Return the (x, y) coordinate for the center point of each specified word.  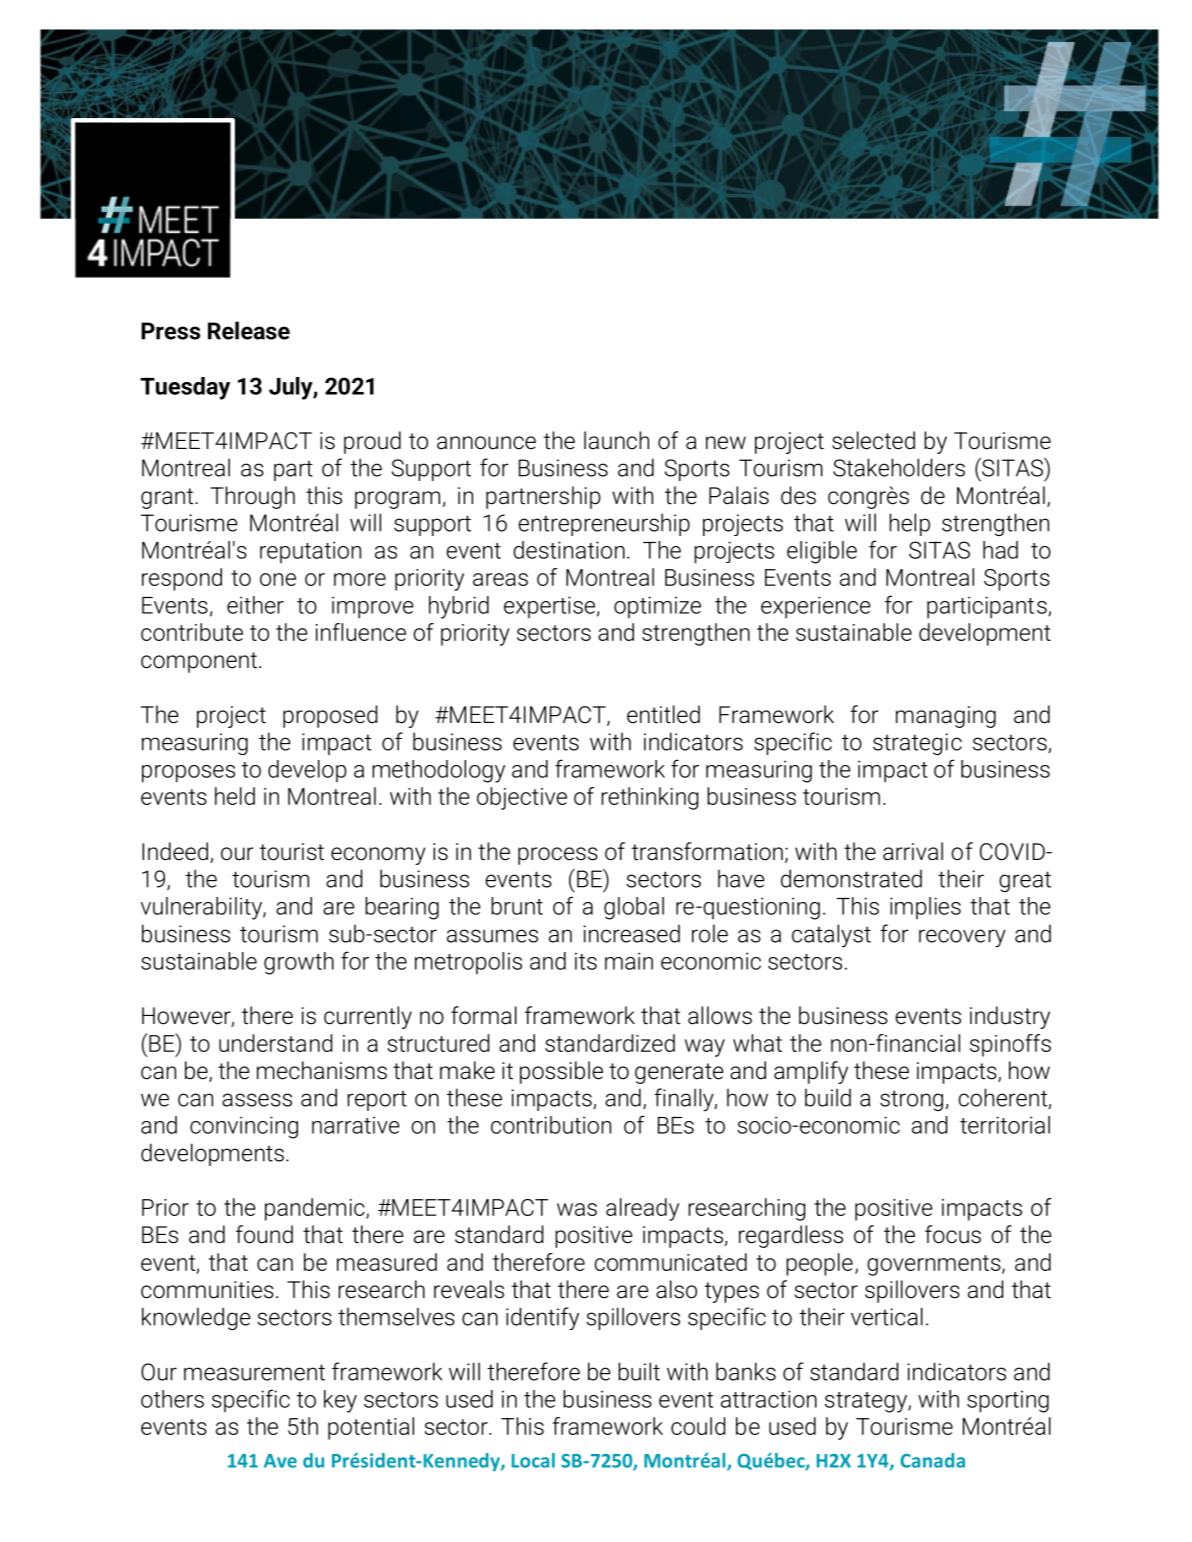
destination (569, 550)
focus (953, 1234)
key (340, 1401)
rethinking (649, 798)
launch (616, 440)
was (577, 1209)
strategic (917, 744)
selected (873, 440)
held (235, 796)
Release (249, 330)
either (255, 605)
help (909, 524)
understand (275, 1043)
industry (1010, 1017)
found (264, 1234)
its (586, 961)
